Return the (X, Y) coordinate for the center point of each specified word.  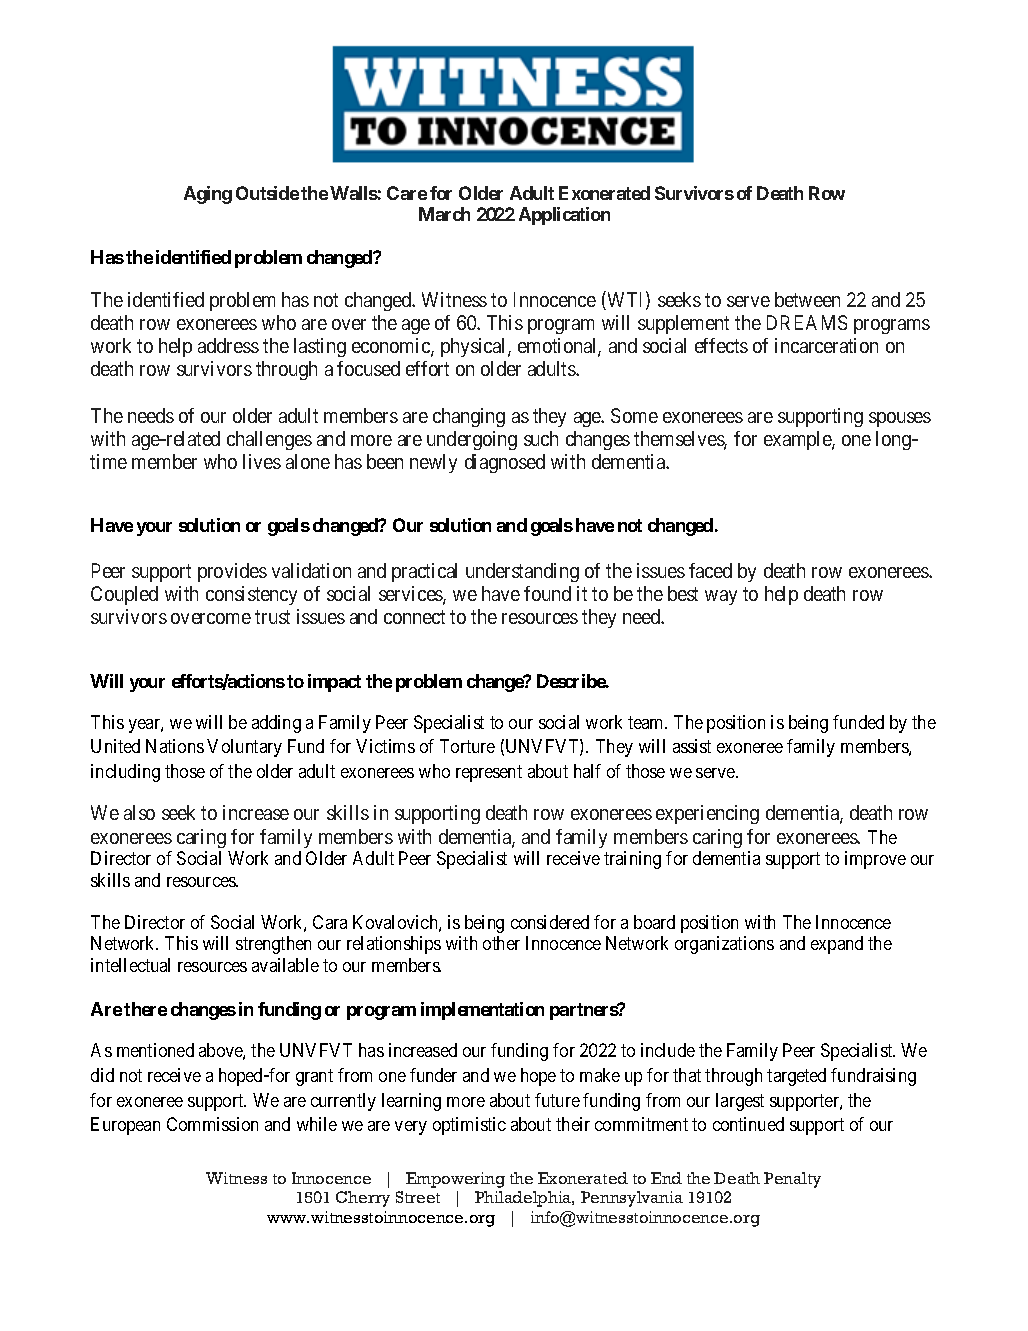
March (444, 214)
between (807, 299)
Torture (467, 746)
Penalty (792, 1180)
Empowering (455, 1180)
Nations (175, 746)
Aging (208, 195)
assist (692, 746)
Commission (212, 1124)
